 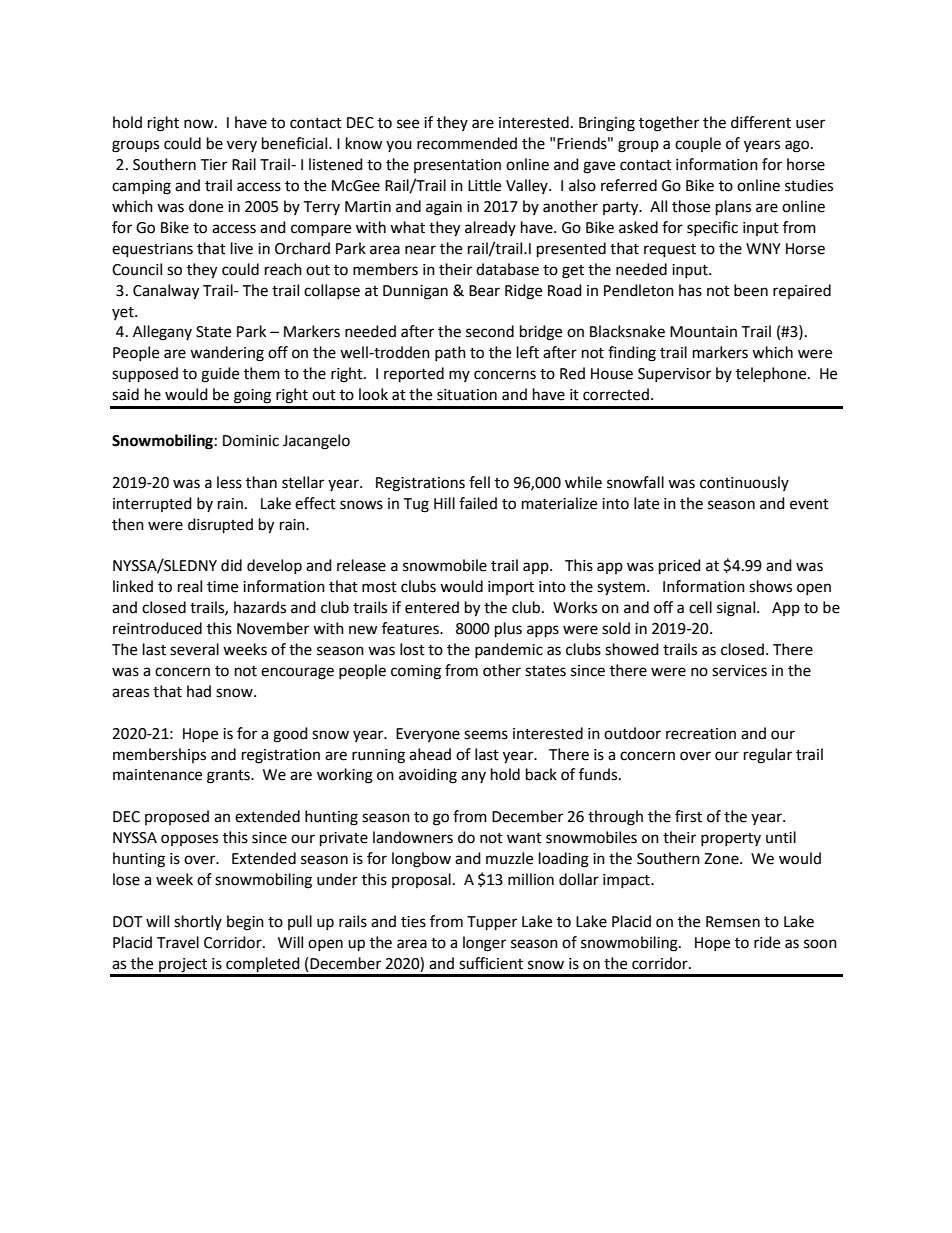 What do you see at coordinates (467, 395) in the page?
I see `situation` at bounding box center [467, 395].
